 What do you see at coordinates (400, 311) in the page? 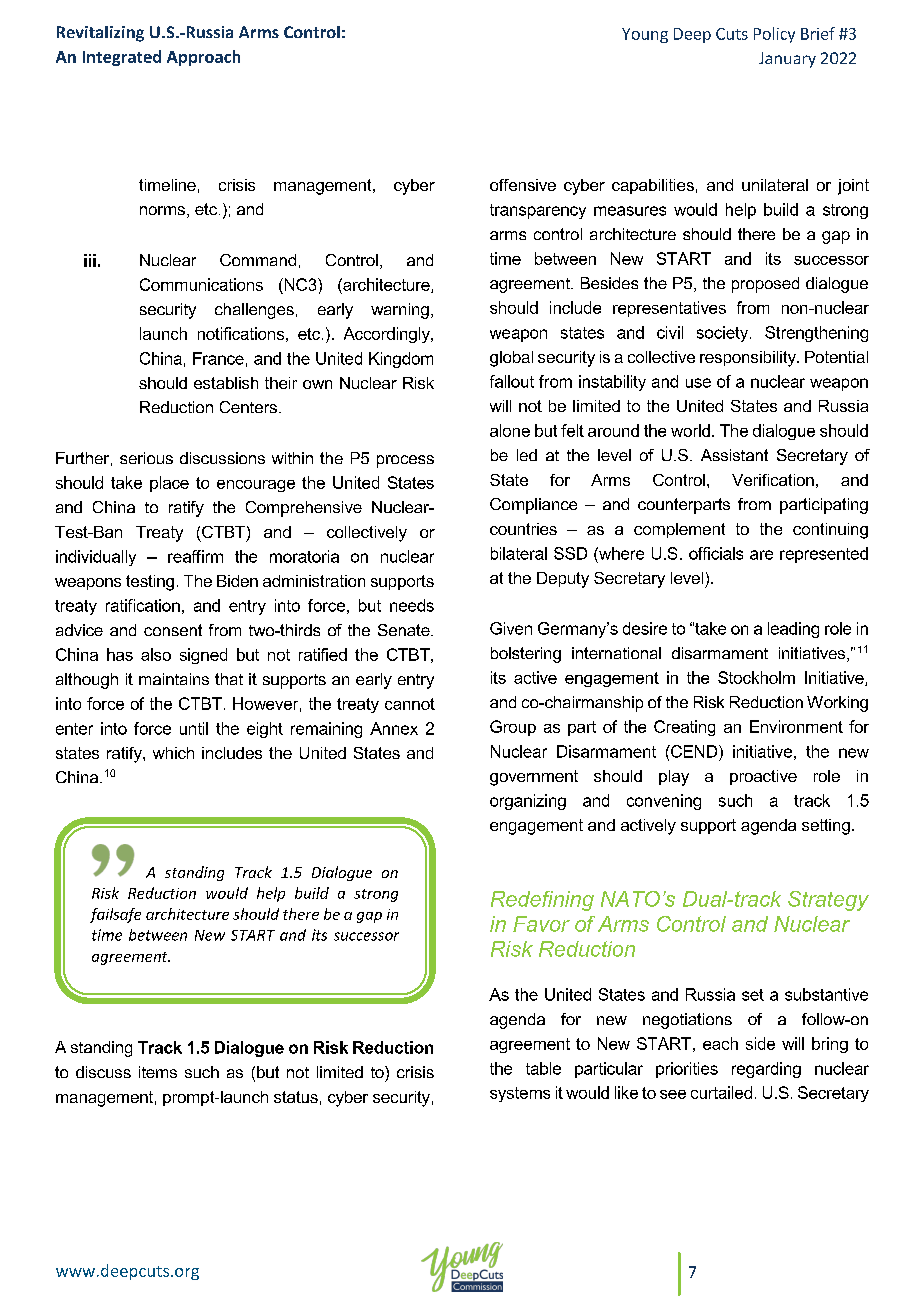
I see `warning` at bounding box center [400, 311].
